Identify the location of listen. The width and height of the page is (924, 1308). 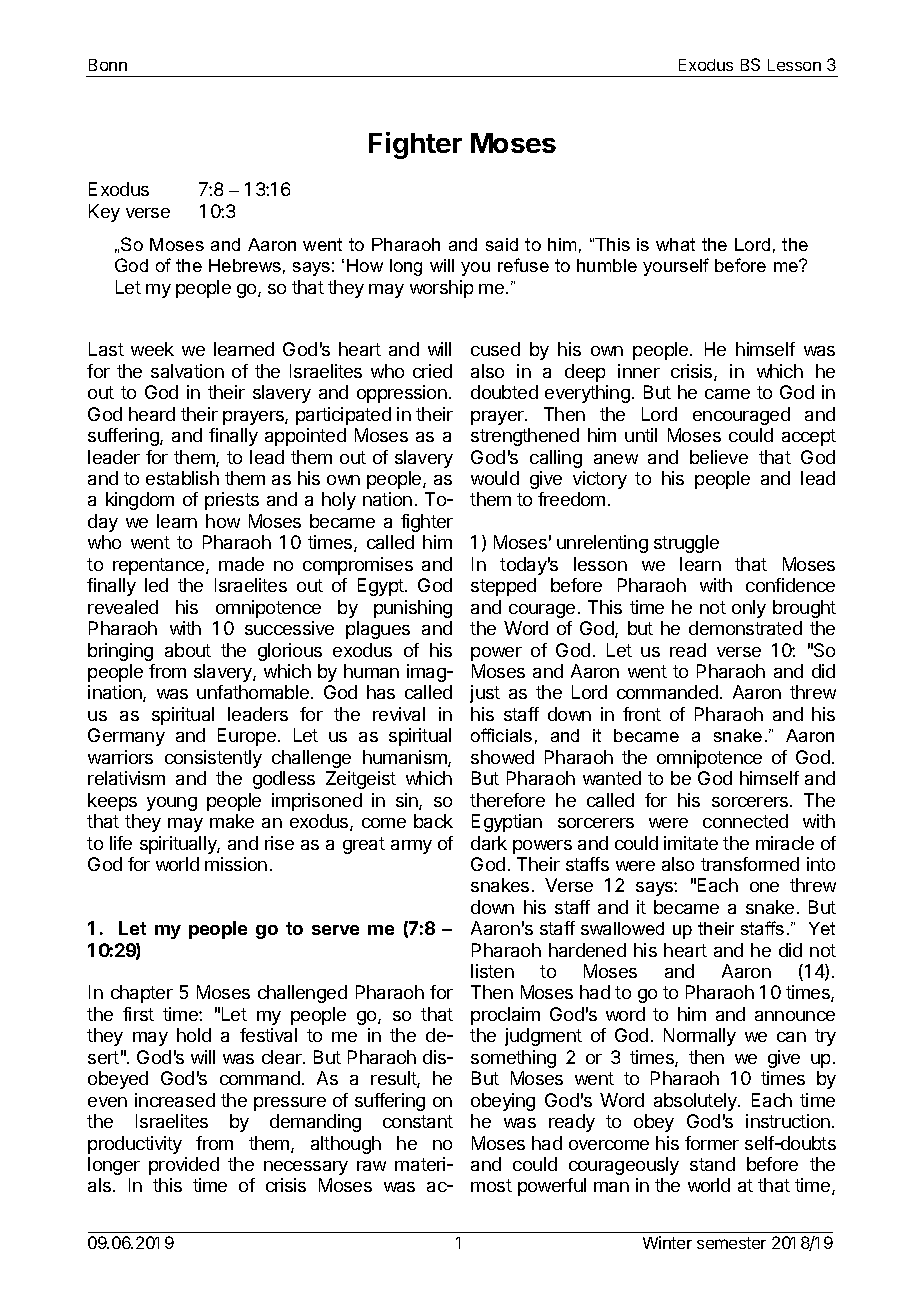
(492, 971).
